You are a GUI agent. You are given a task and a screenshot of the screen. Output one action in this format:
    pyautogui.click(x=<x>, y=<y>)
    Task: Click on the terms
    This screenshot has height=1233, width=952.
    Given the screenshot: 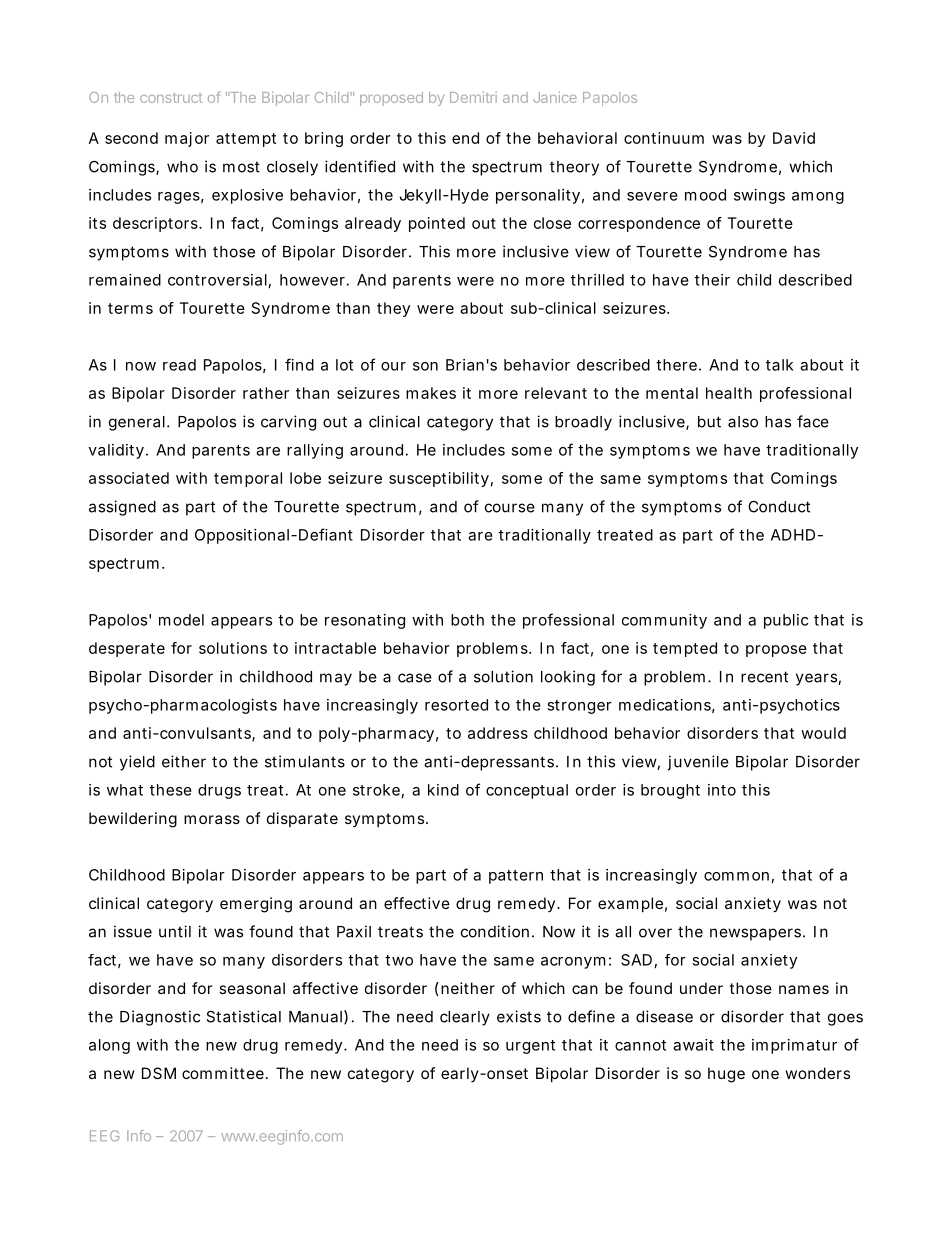 What is the action you would take?
    pyautogui.click(x=130, y=308)
